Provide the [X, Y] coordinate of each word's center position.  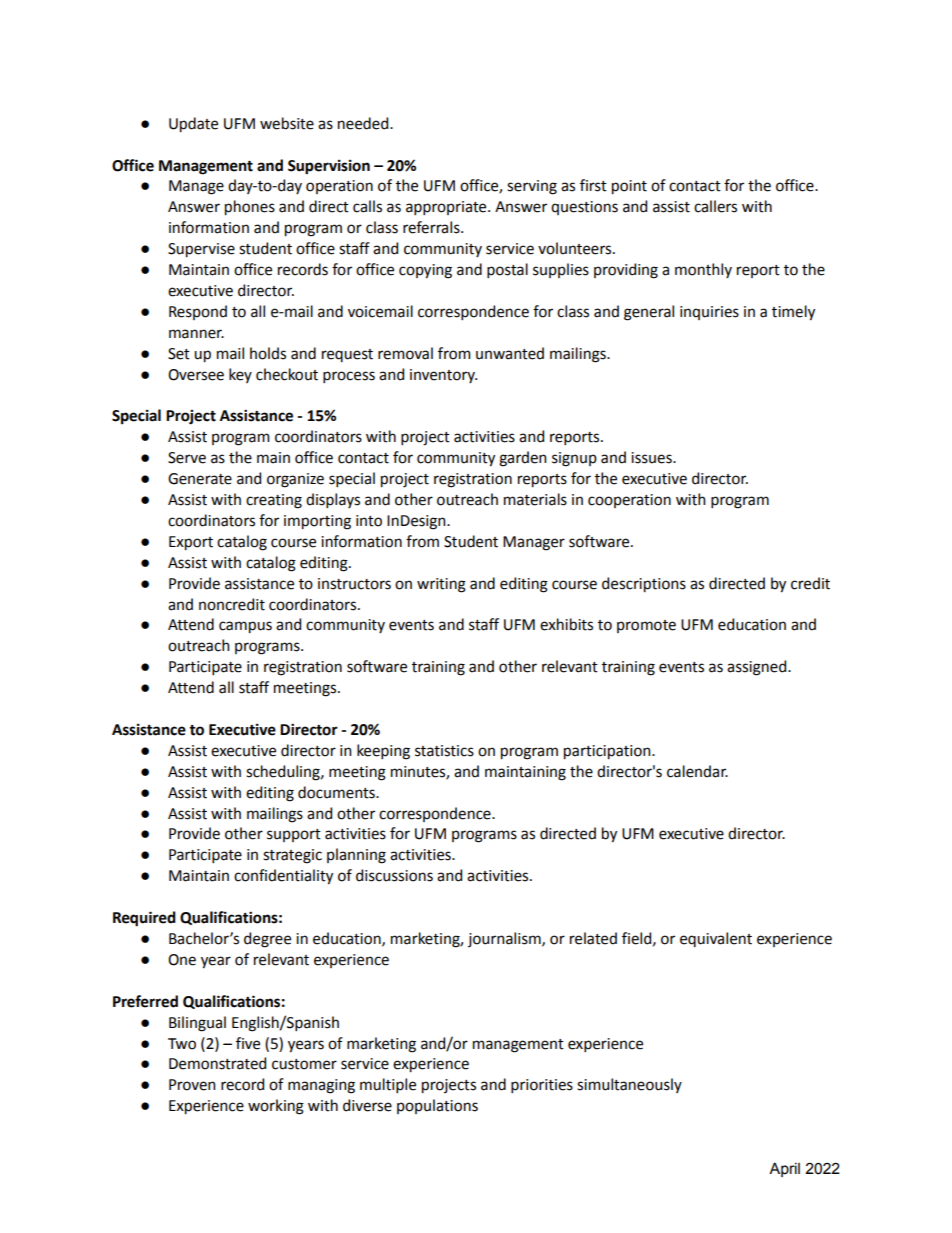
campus [245, 627]
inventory [443, 376]
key [240, 375]
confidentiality [283, 877]
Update [193, 125]
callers [715, 206]
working [276, 1107]
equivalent [716, 939]
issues [652, 458]
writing [441, 585]
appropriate [447, 208]
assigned [758, 668]
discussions [394, 875]
